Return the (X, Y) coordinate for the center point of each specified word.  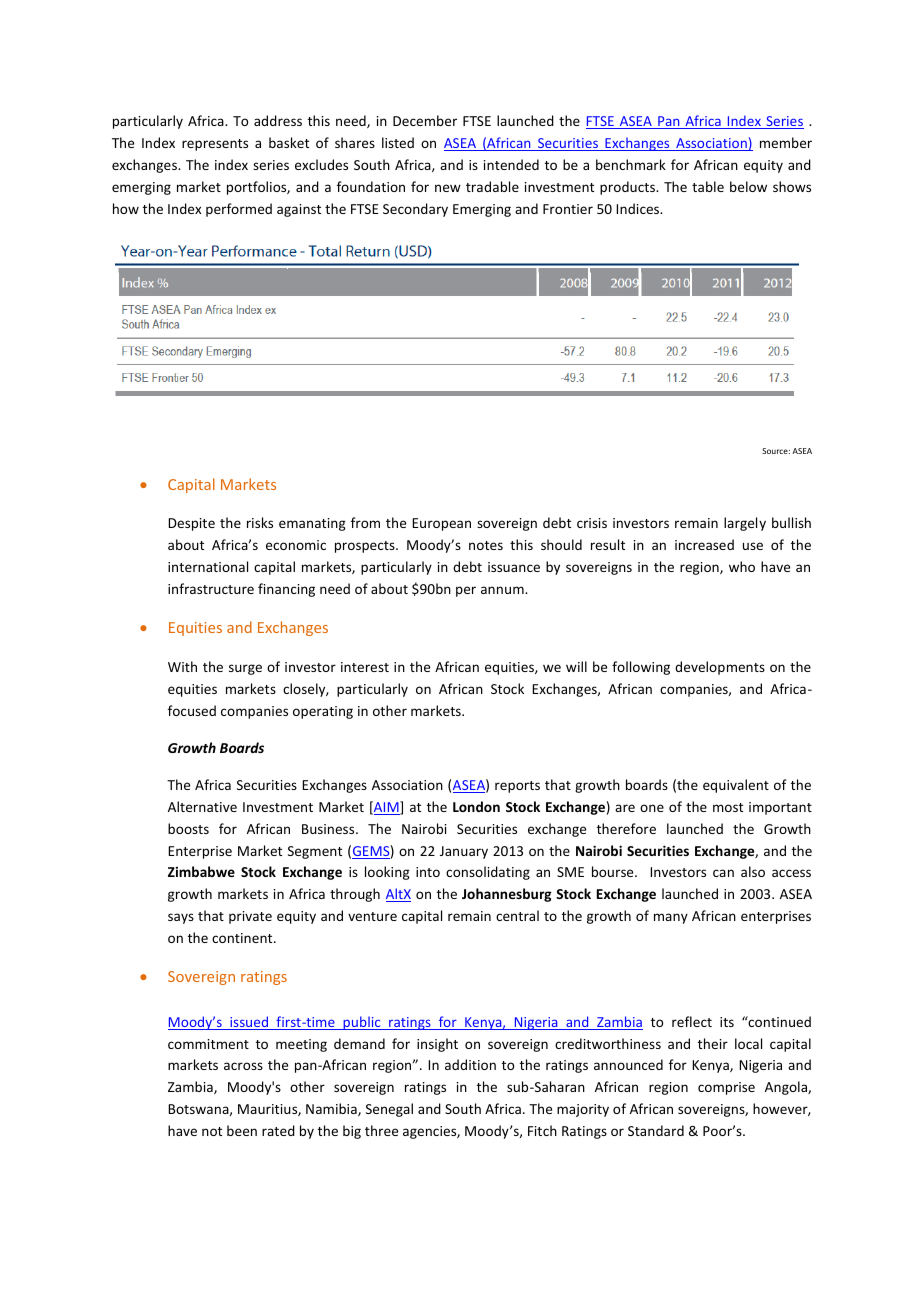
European (441, 524)
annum (503, 590)
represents (215, 145)
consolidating (488, 873)
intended (511, 164)
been (242, 1130)
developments (720, 668)
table (708, 186)
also (753, 871)
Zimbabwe (201, 871)
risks (260, 522)
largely (745, 524)
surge (245, 669)
